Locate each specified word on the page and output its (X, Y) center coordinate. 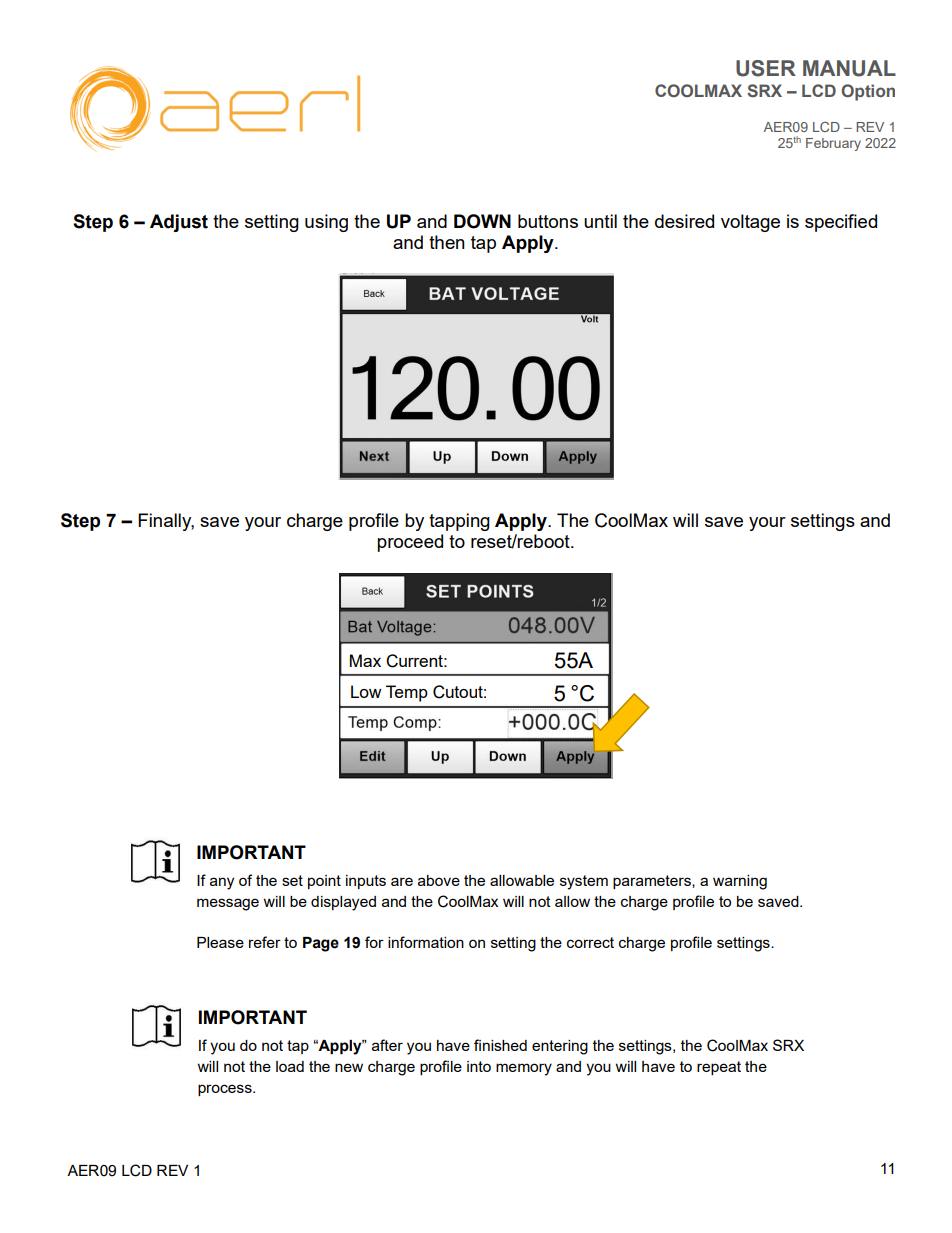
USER (766, 68)
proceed (410, 543)
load (290, 1066)
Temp (407, 693)
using (326, 223)
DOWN (482, 221)
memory (524, 1069)
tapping (459, 522)
